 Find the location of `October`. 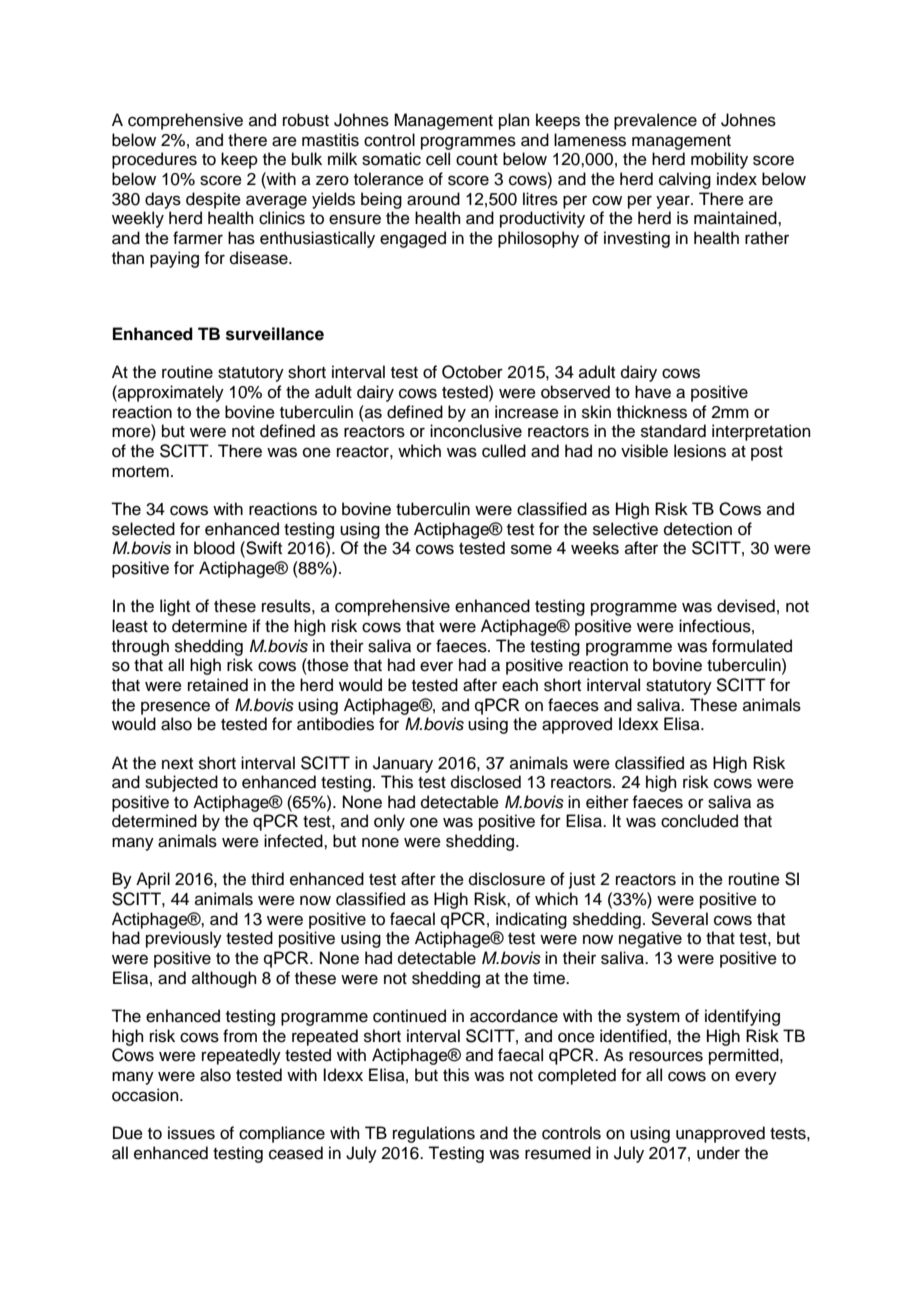

October is located at coordinates (472, 372).
